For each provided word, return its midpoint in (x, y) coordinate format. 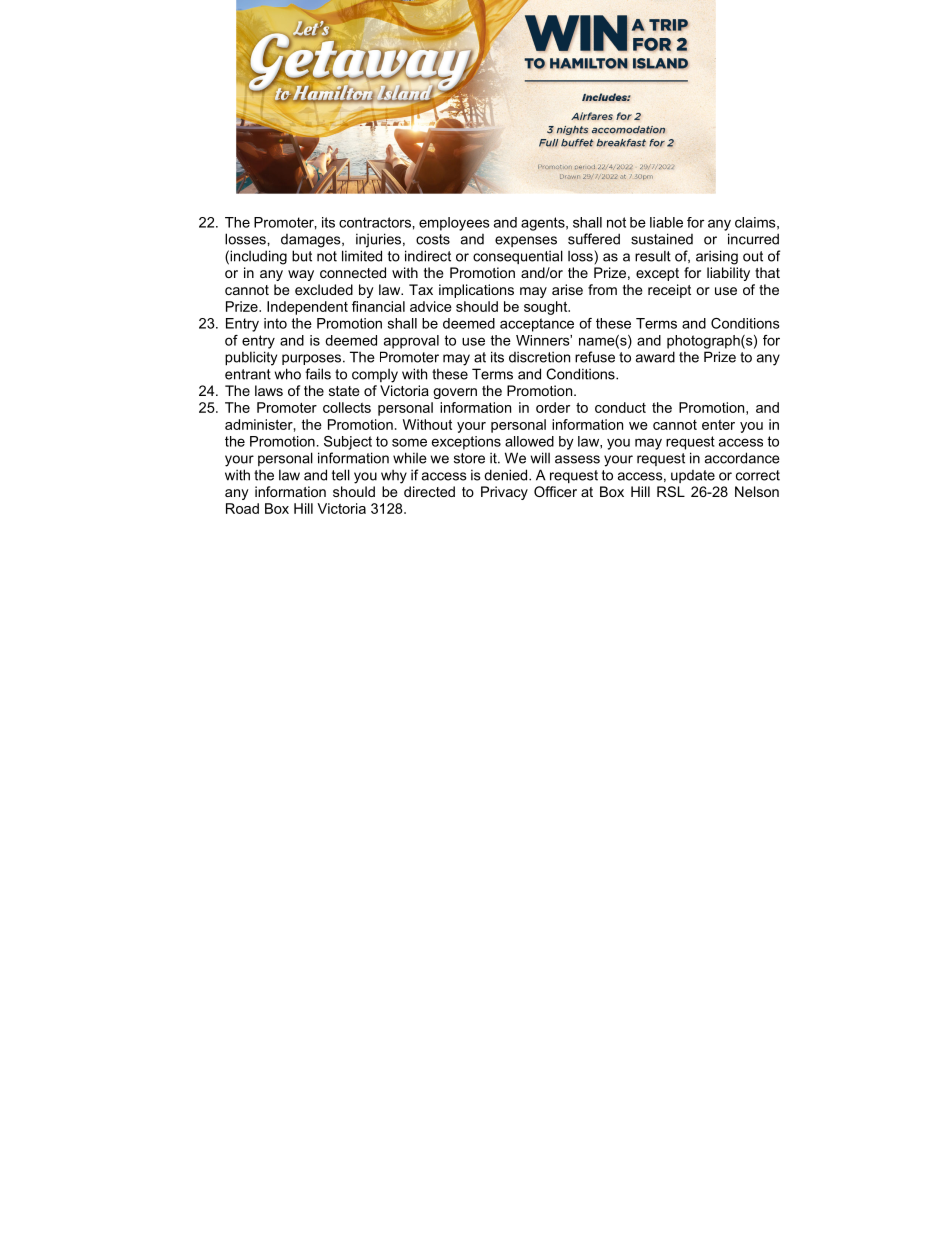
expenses (526, 241)
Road (242, 508)
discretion (539, 357)
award (655, 357)
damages (312, 241)
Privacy (504, 493)
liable (666, 222)
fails (318, 374)
